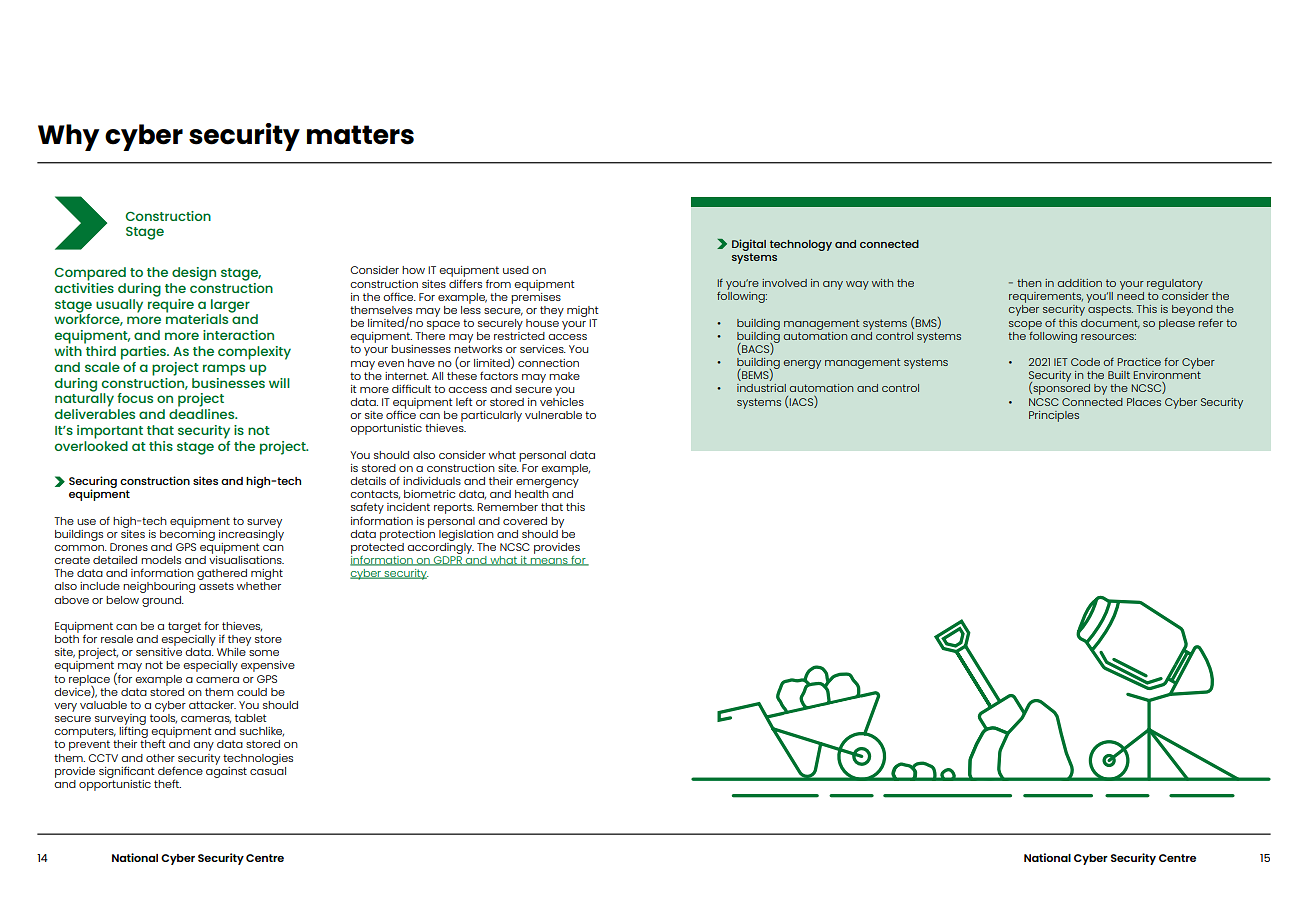 Image resolution: width=1308 pixels, height=924 pixels. What do you see at coordinates (268, 769) in the screenshot?
I see `casual` at bounding box center [268, 769].
